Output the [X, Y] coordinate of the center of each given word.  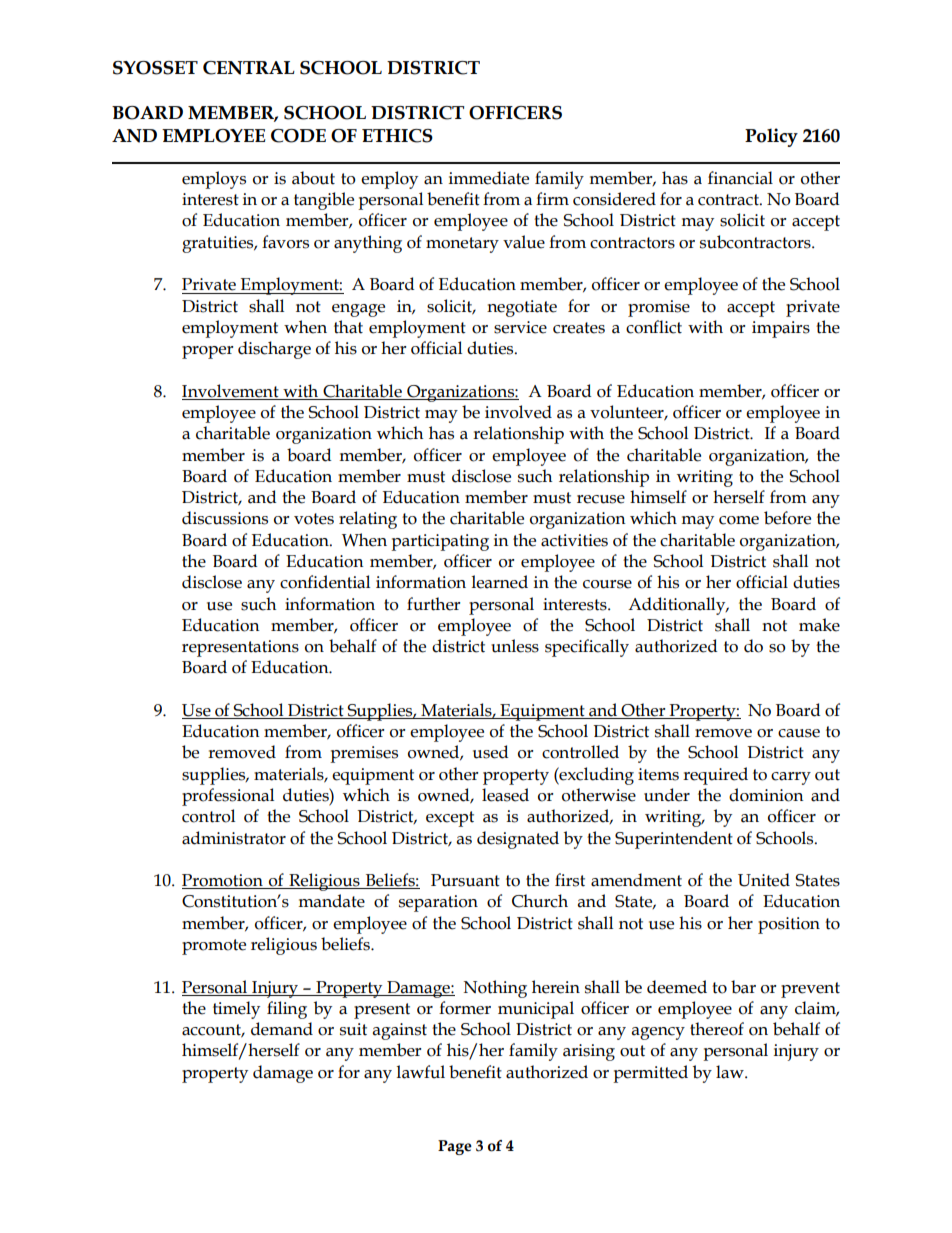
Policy [771, 137]
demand [282, 1029]
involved [518, 412]
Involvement [230, 391]
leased [505, 795]
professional [228, 797]
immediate [489, 178]
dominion [766, 795]
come [739, 520]
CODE [298, 136]
